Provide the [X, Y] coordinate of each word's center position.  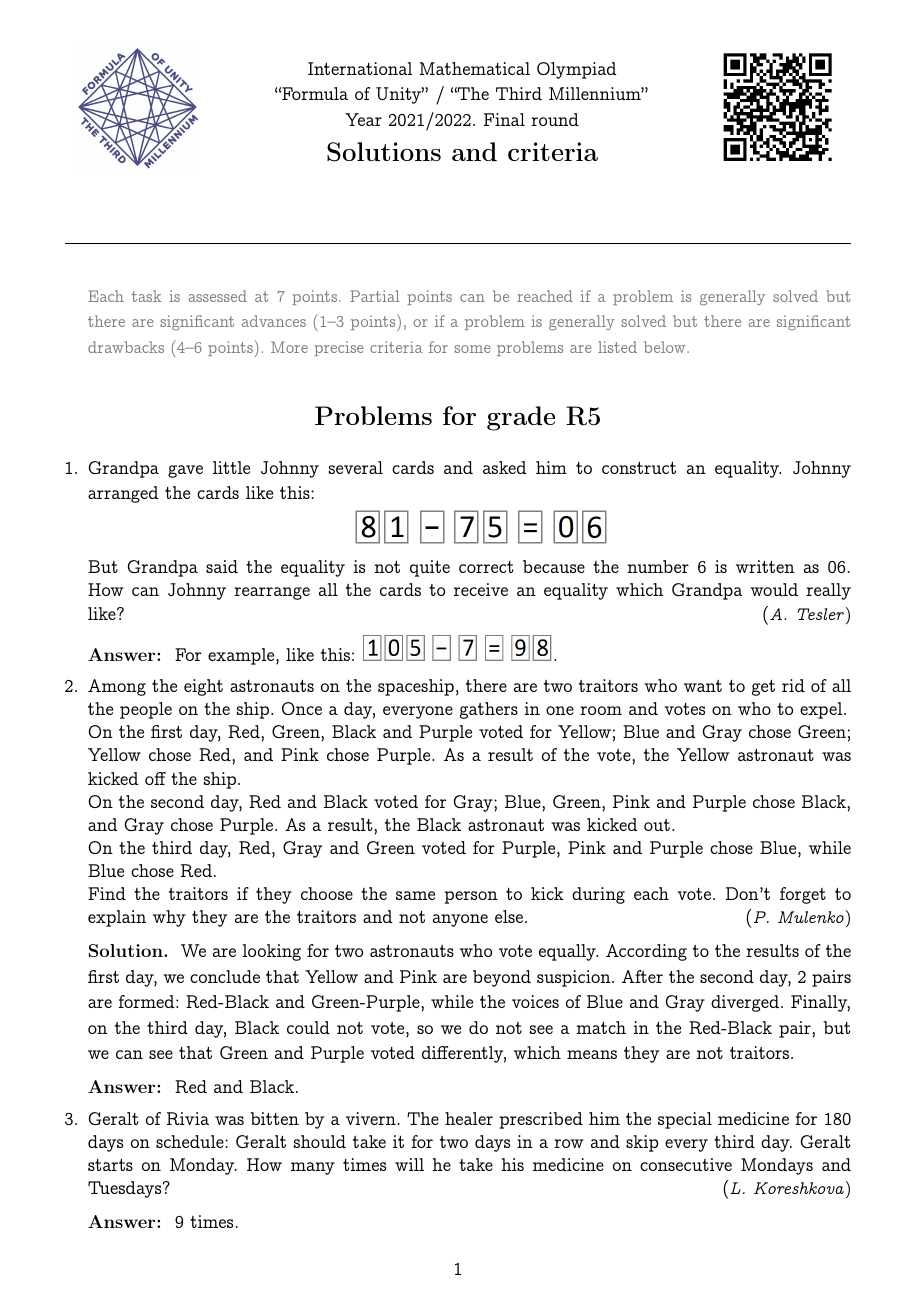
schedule [191, 1141]
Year [363, 119]
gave [185, 471]
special [685, 1120]
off [155, 778]
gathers [489, 710]
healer [469, 1118]
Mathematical [474, 68]
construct [639, 468]
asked [504, 467]
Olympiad [576, 70]
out [657, 825]
